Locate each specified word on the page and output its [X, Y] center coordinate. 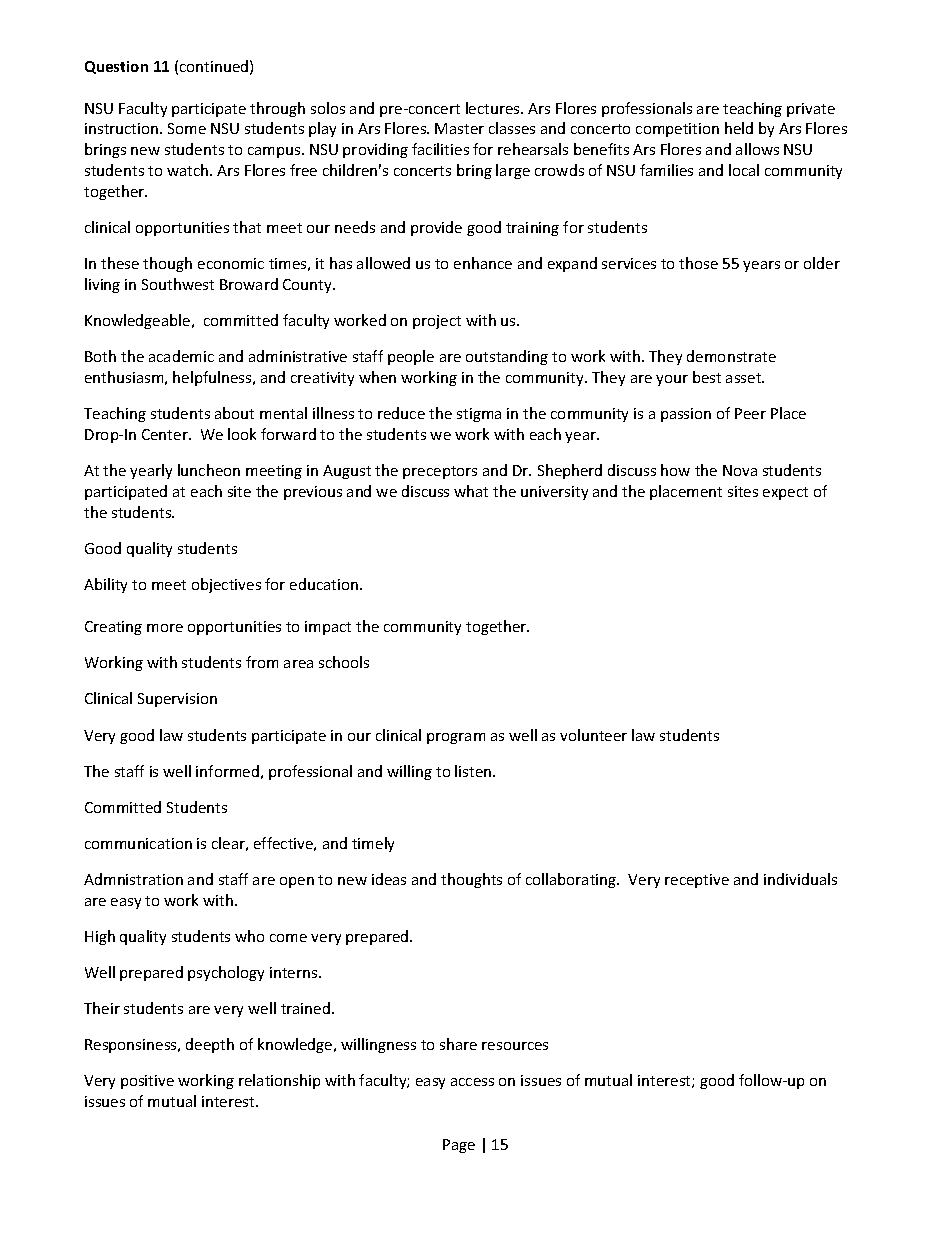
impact [328, 628]
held [739, 128]
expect [785, 493]
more [165, 628]
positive [147, 1082]
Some [187, 128]
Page [459, 1146]
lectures [494, 108]
